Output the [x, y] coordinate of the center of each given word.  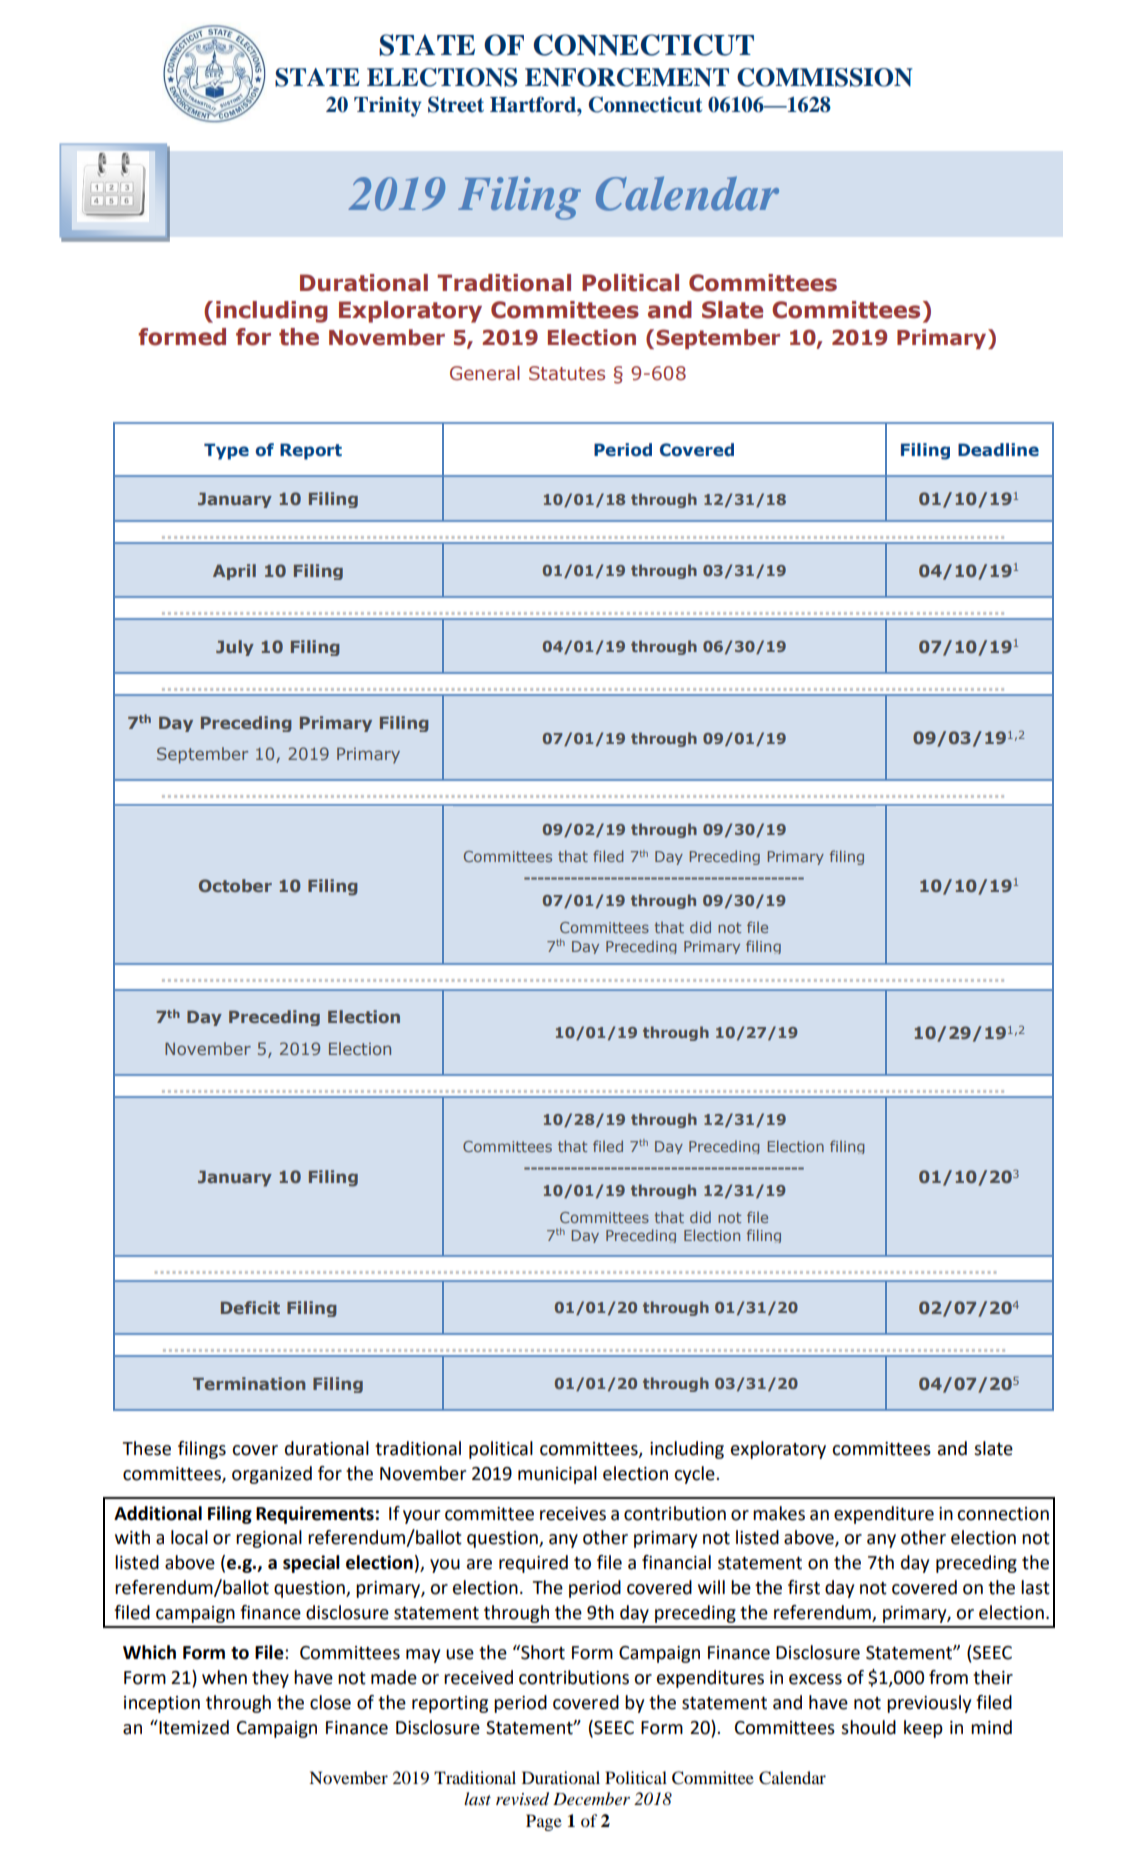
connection [1003, 1514]
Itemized [193, 1727]
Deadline [998, 450]
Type [226, 451]
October [235, 885]
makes [779, 1513]
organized [272, 1475]
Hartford [534, 104]
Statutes [567, 373]
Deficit [250, 1307]
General [485, 373]
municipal [557, 1475]
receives [573, 1514]
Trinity [388, 106]
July [235, 648]
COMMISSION [825, 77]
